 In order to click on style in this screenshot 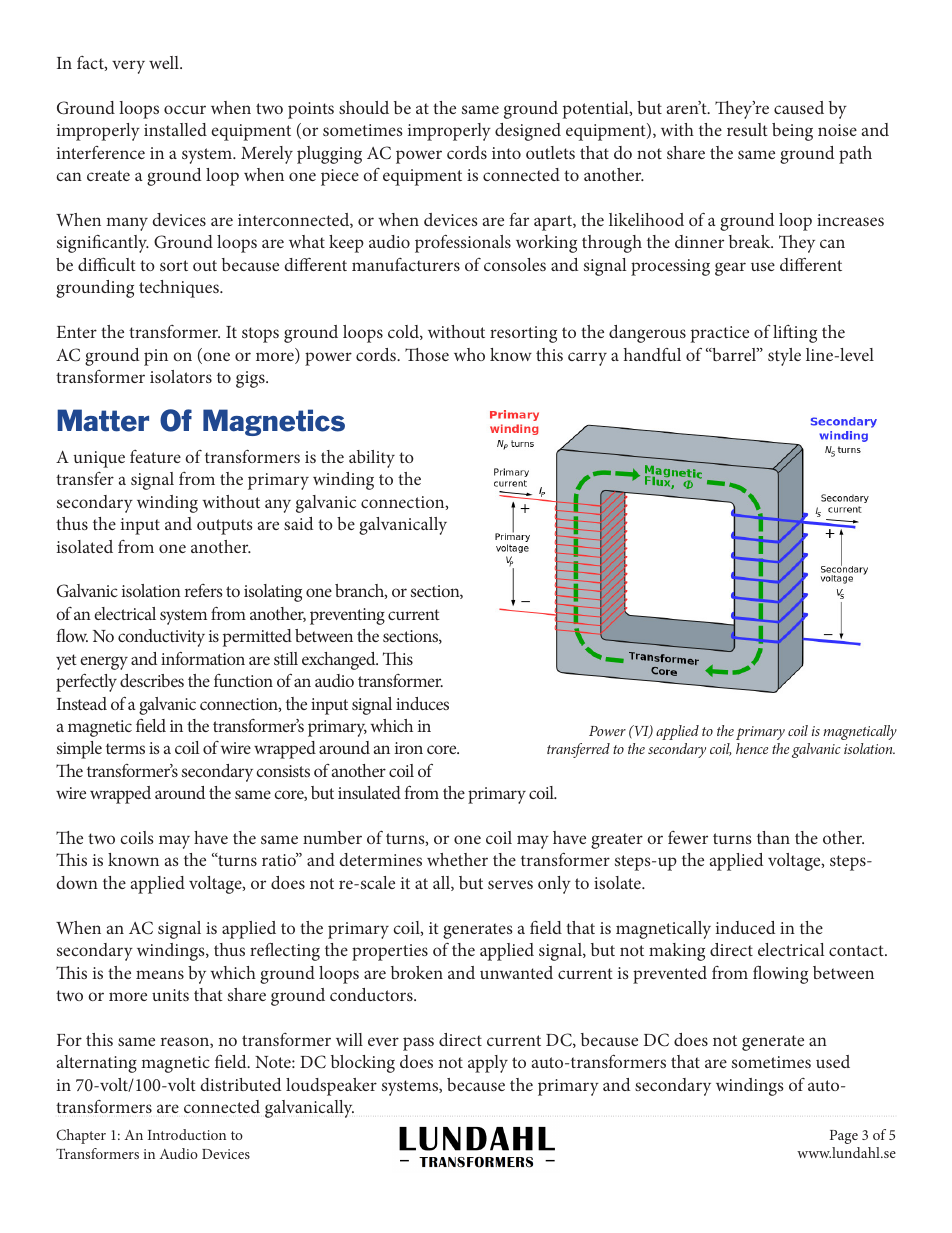, I will do `click(784, 357)`.
